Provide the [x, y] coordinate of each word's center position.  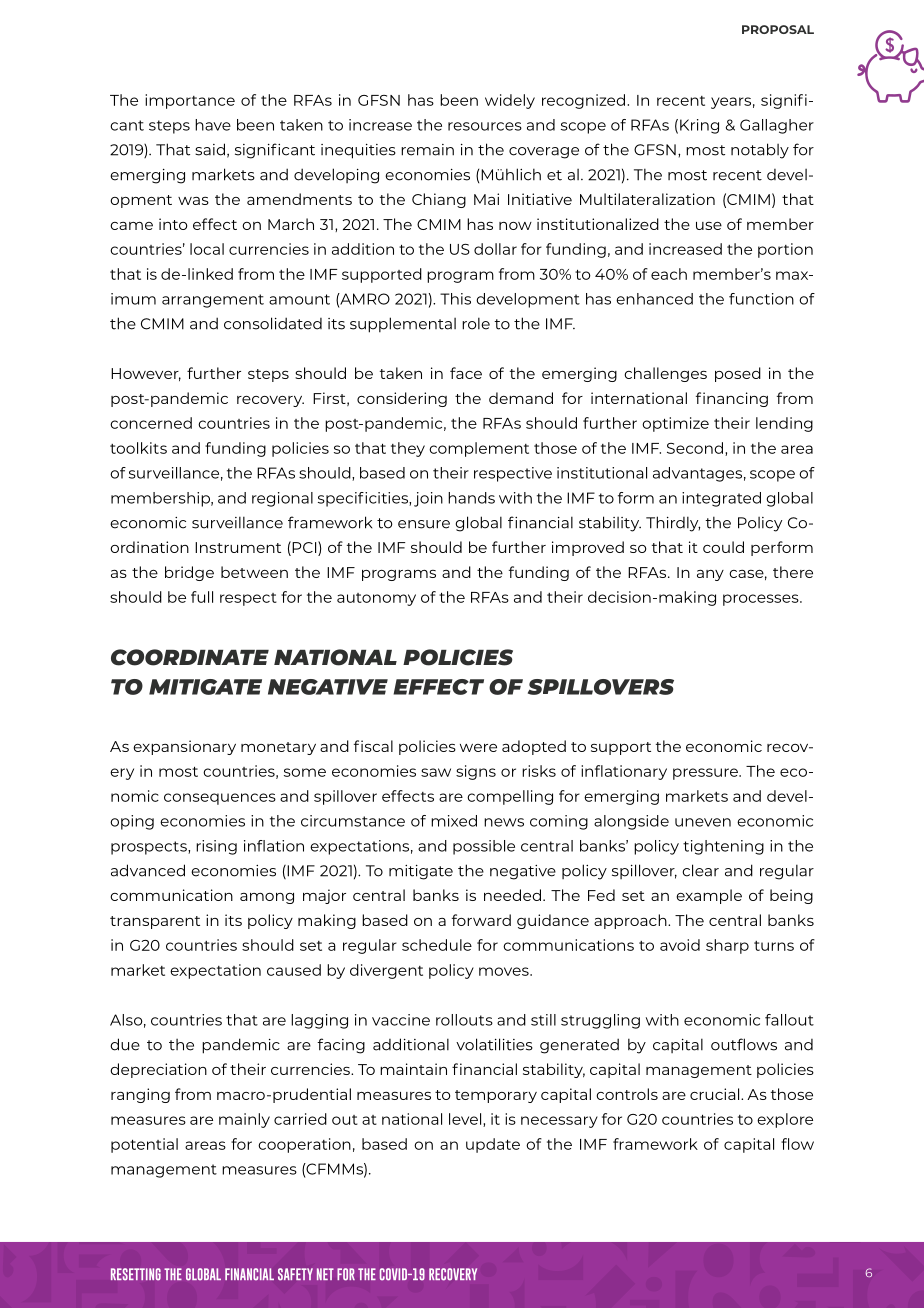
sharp [727, 946]
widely [510, 101]
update [493, 1145]
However [146, 374]
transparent [155, 922]
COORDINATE [190, 657]
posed [738, 374]
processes [762, 600]
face [466, 373]
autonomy [376, 599]
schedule [437, 945]
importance [190, 101]
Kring [699, 126]
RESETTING [136, 1274]
